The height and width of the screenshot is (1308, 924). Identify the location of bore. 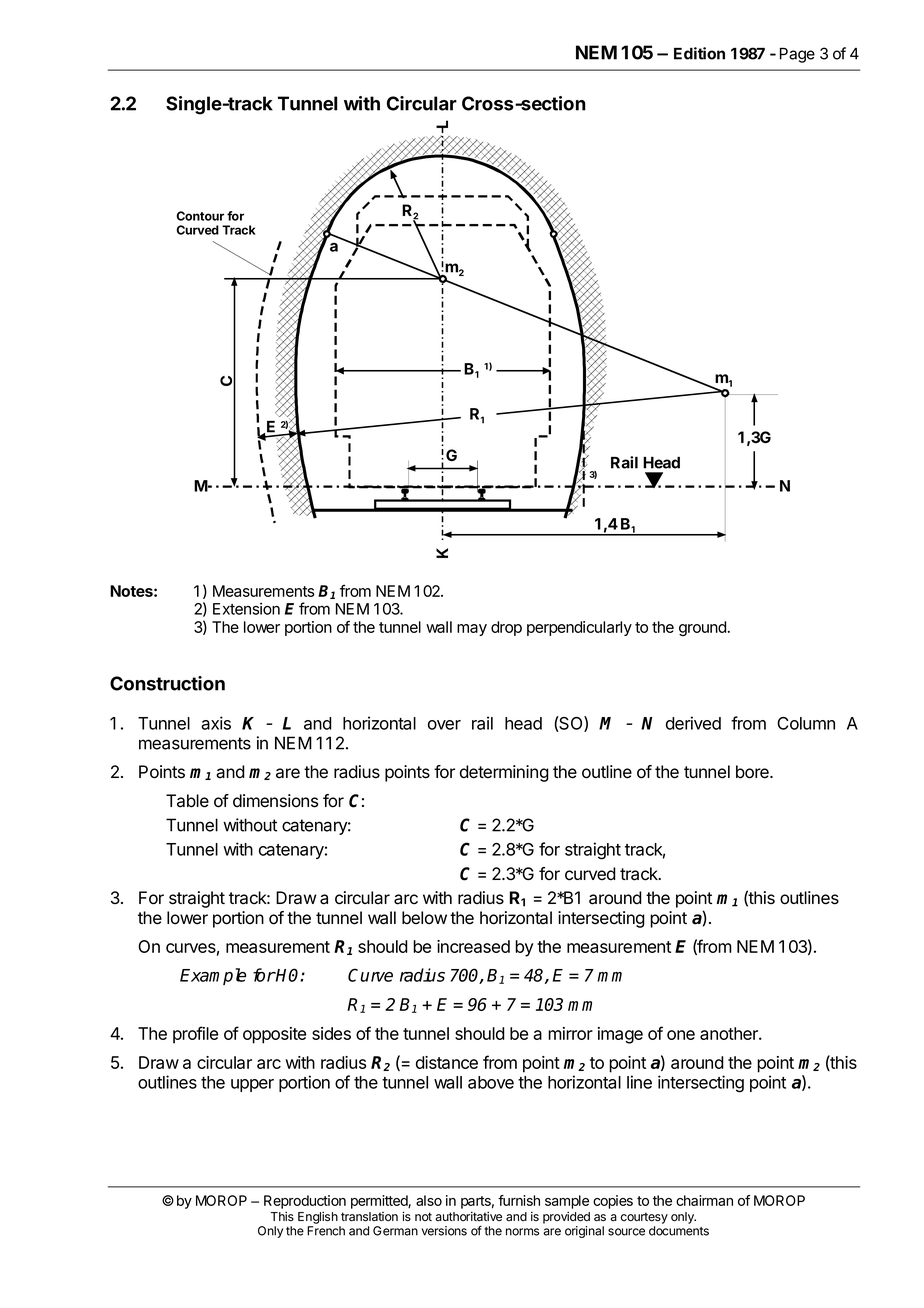
(753, 772).
